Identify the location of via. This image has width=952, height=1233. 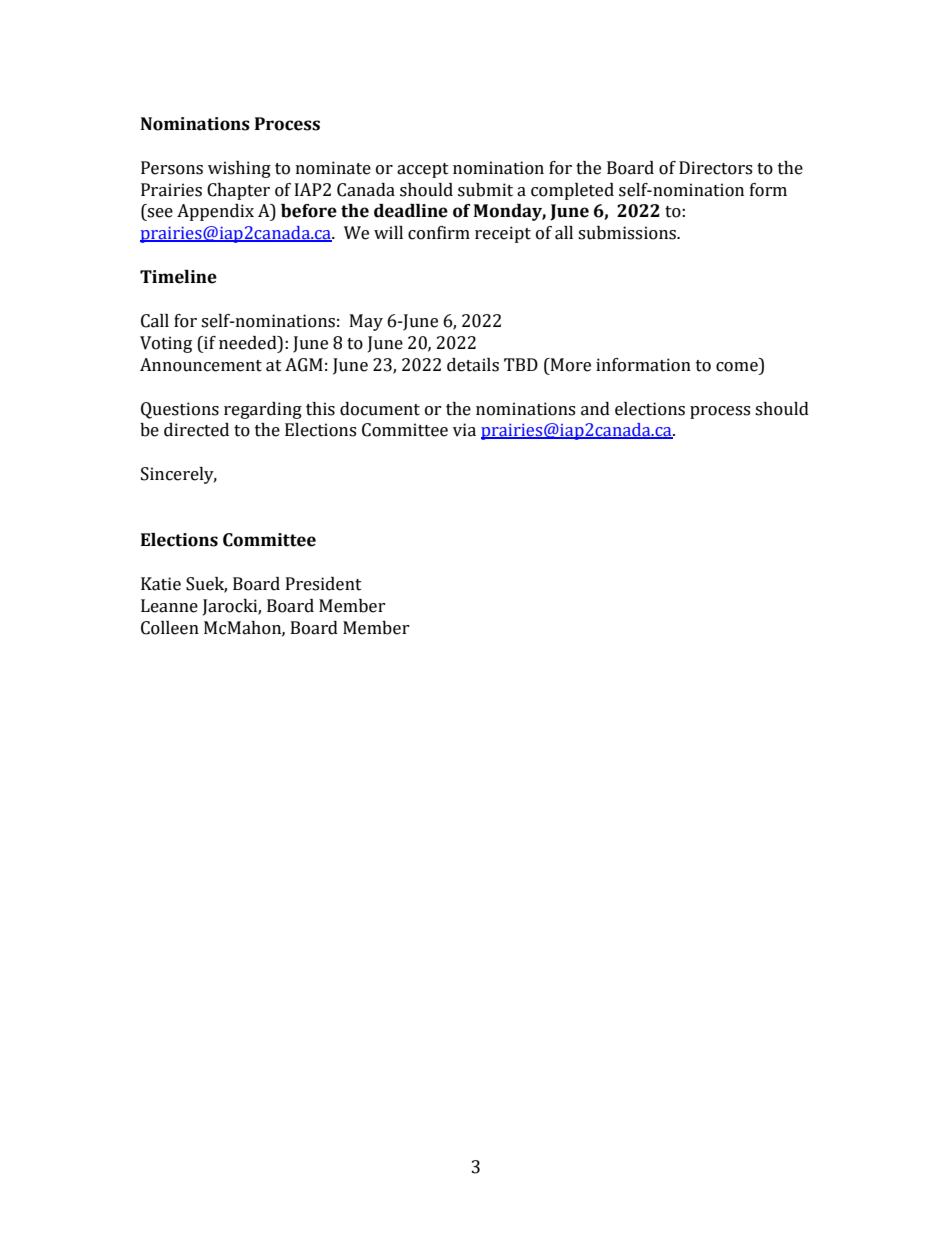
(464, 430).
